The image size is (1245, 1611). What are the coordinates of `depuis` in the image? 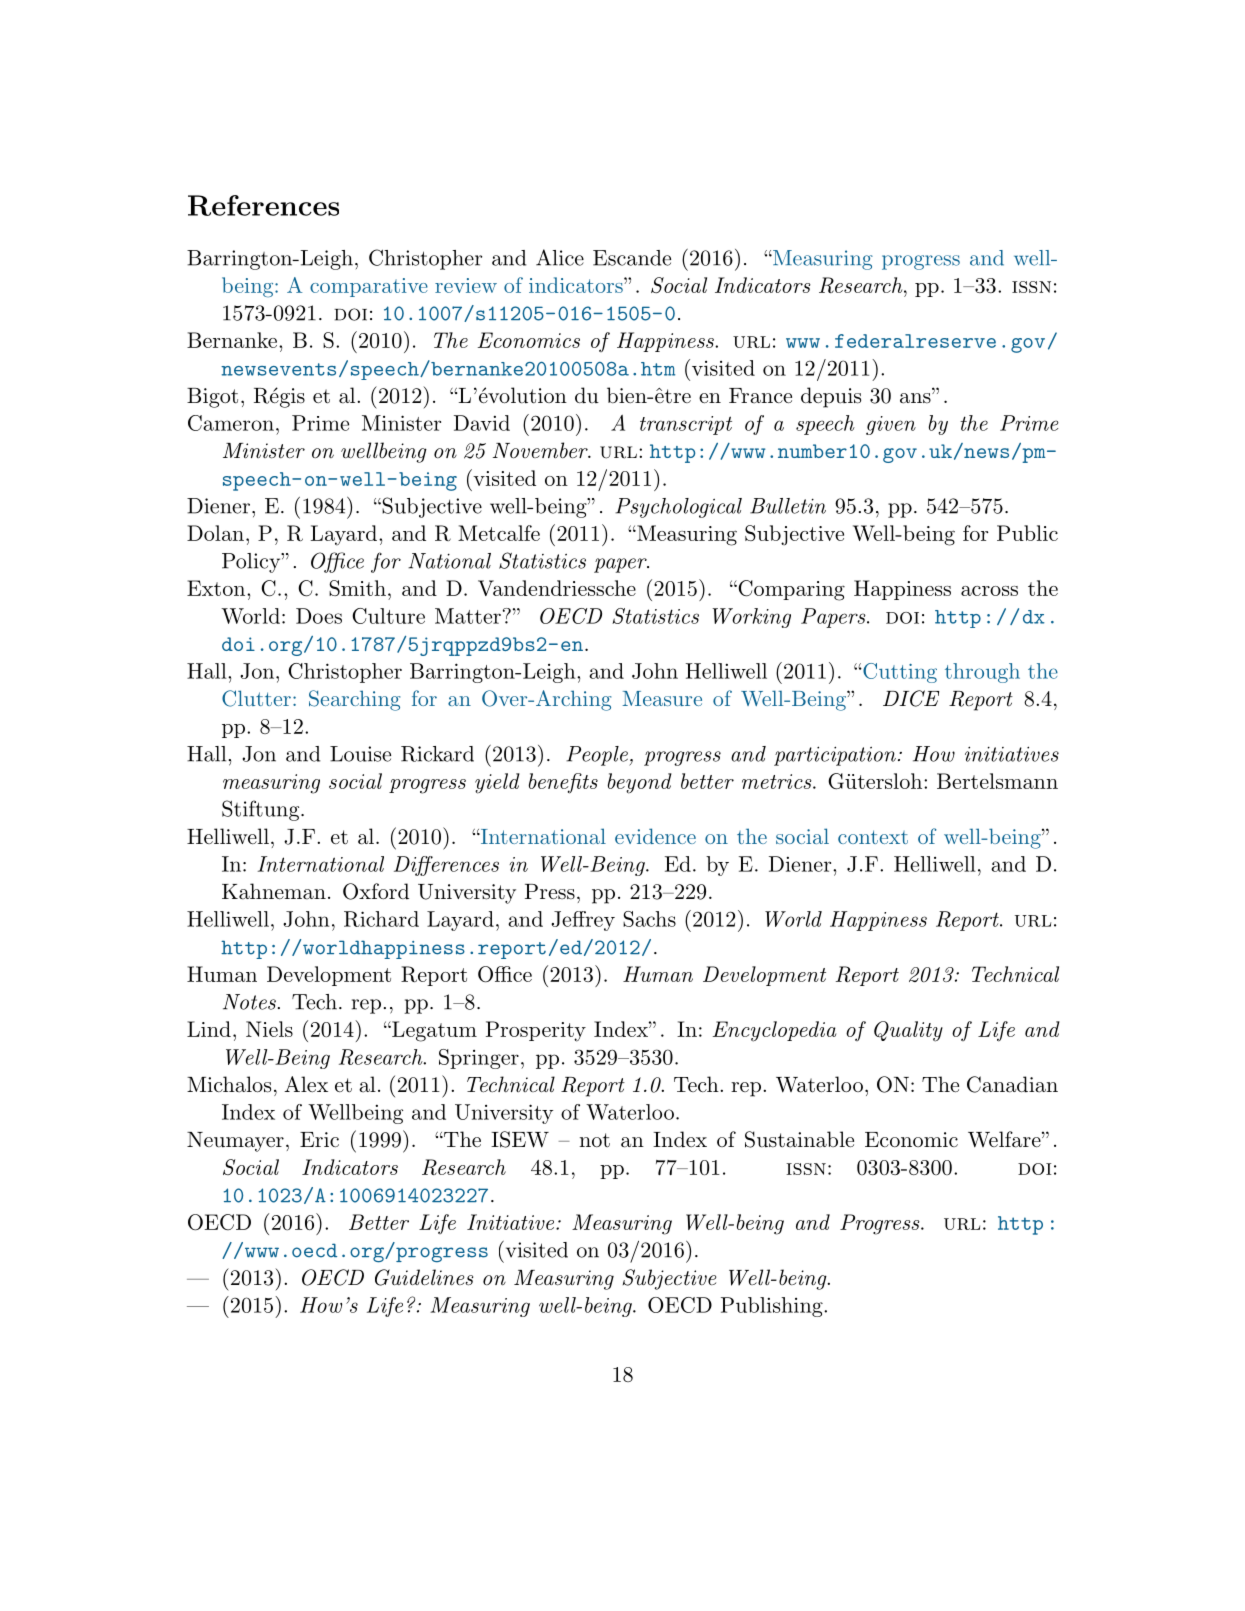 It's located at (831, 397).
